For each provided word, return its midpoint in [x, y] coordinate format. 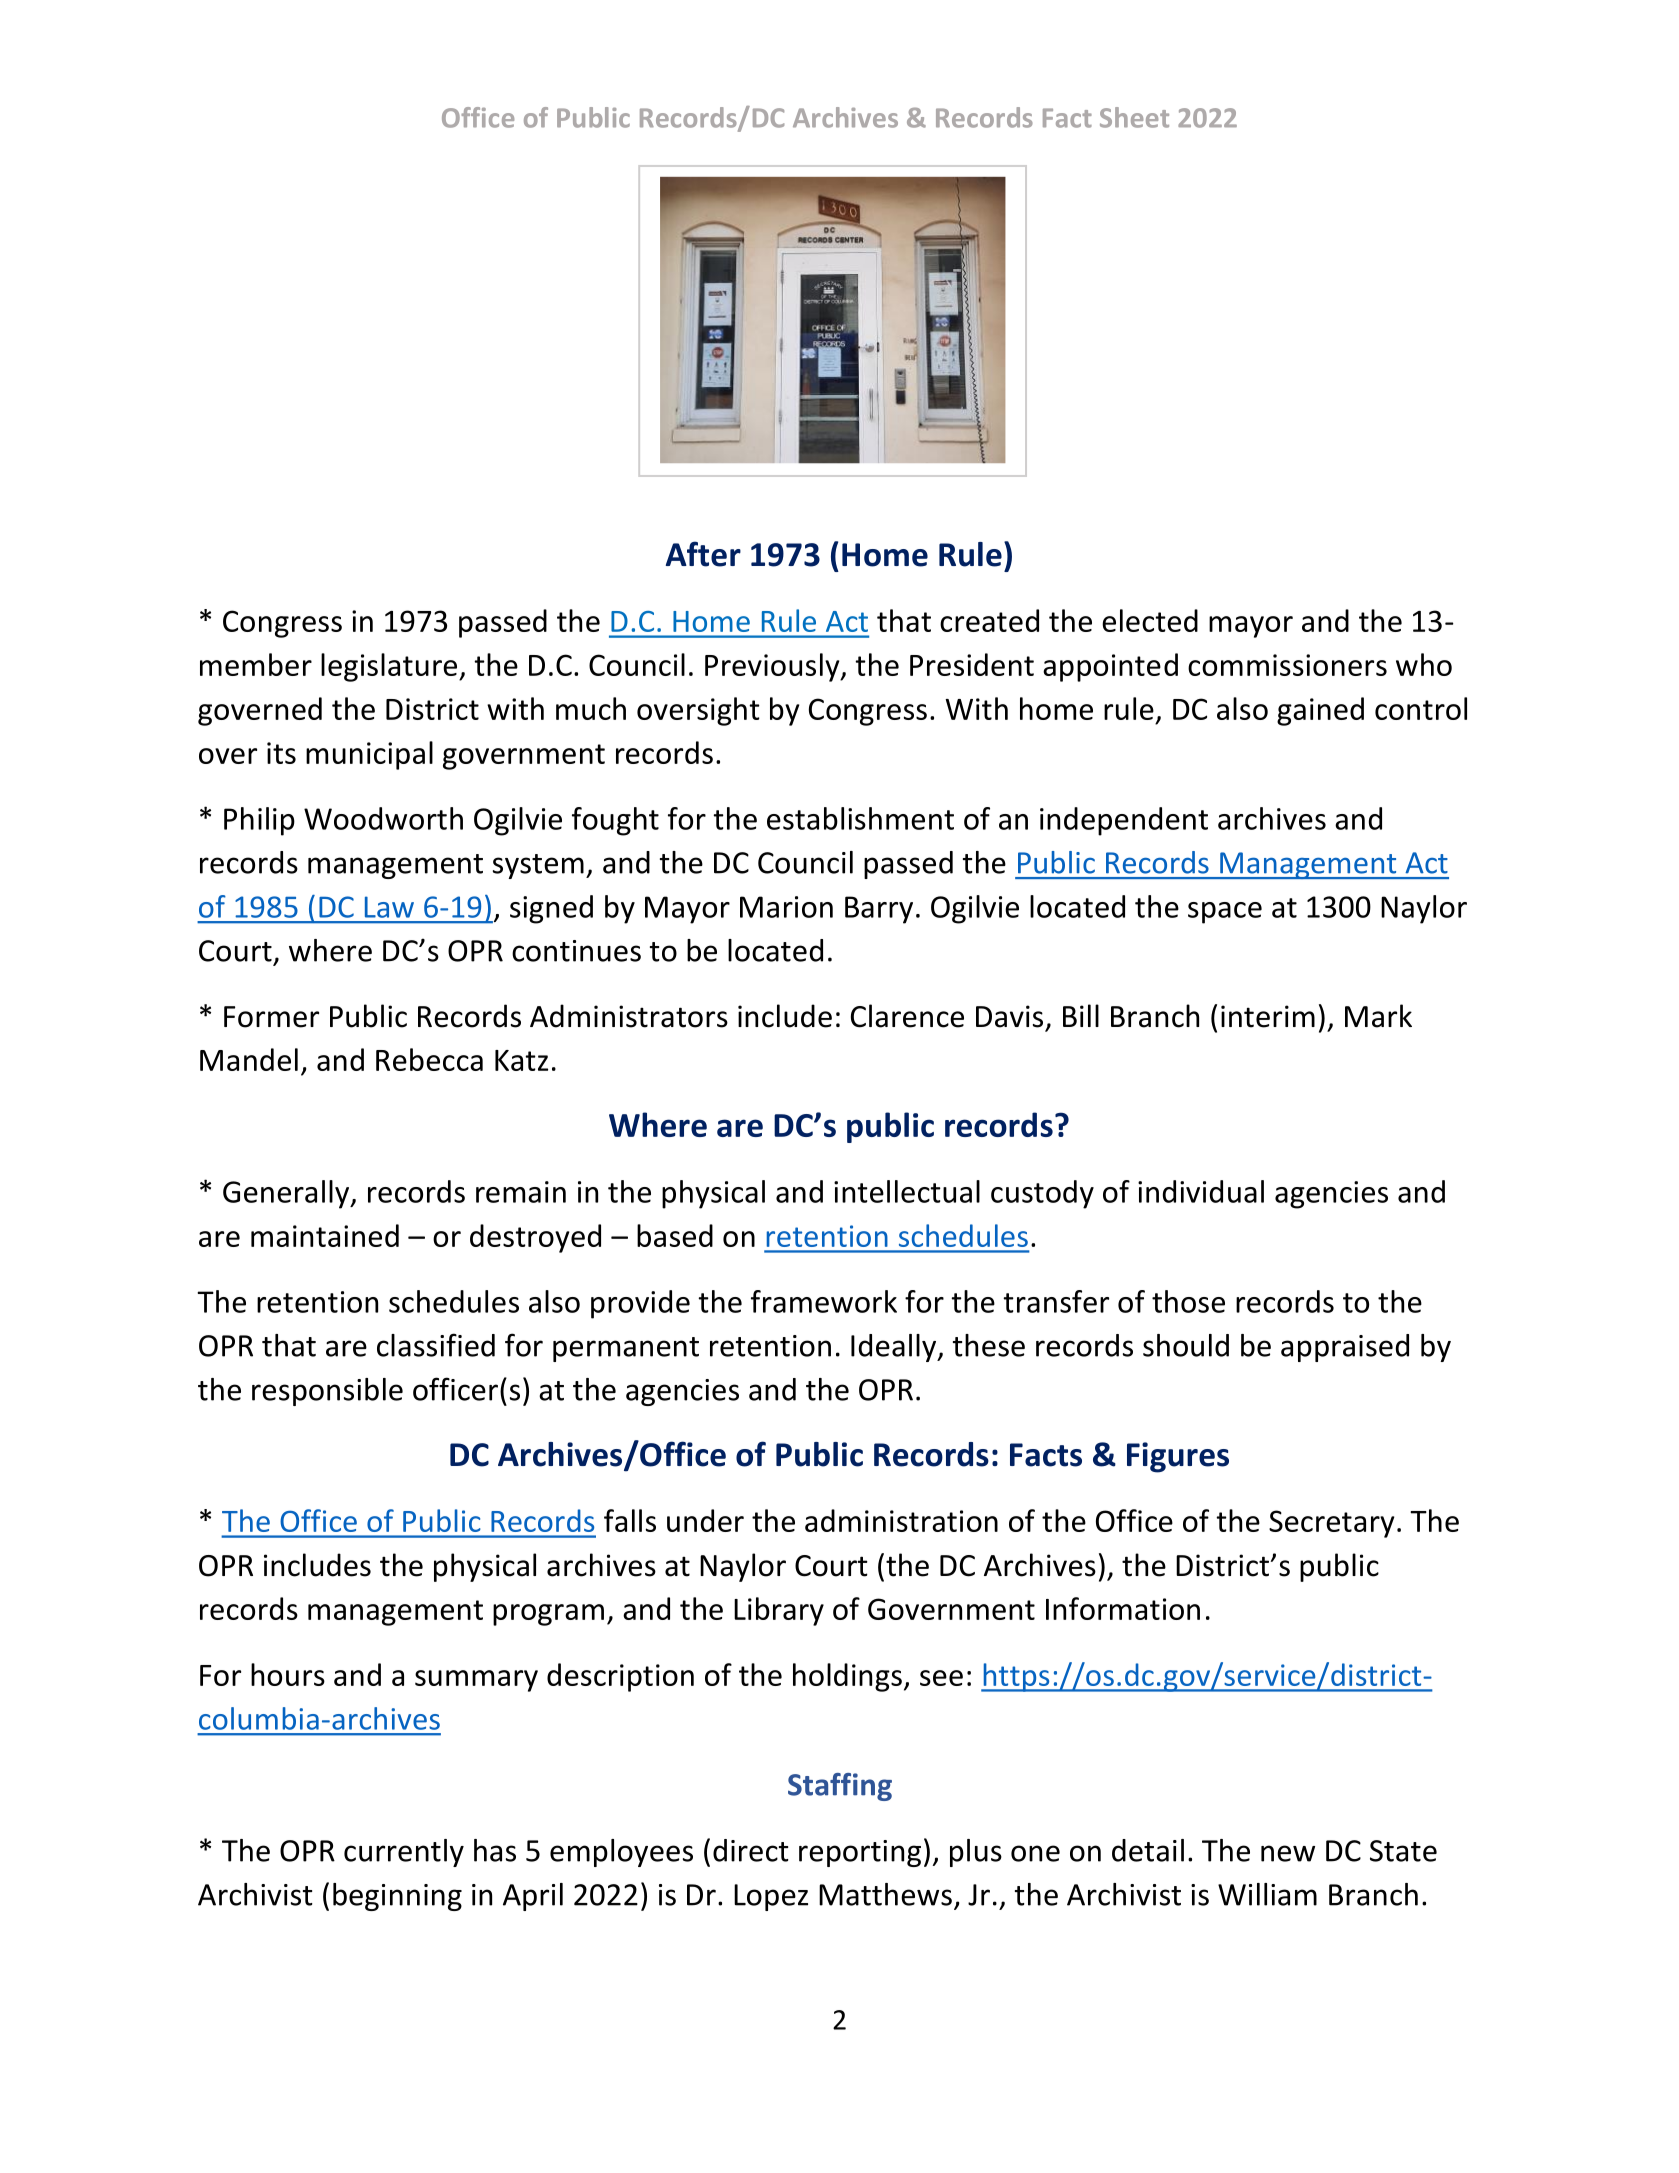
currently [404, 1853]
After [703, 554]
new [1288, 1853]
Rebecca [429, 1059]
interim [1268, 1016]
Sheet [1134, 117]
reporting [860, 1853]
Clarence [907, 1016]
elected [1150, 620]
